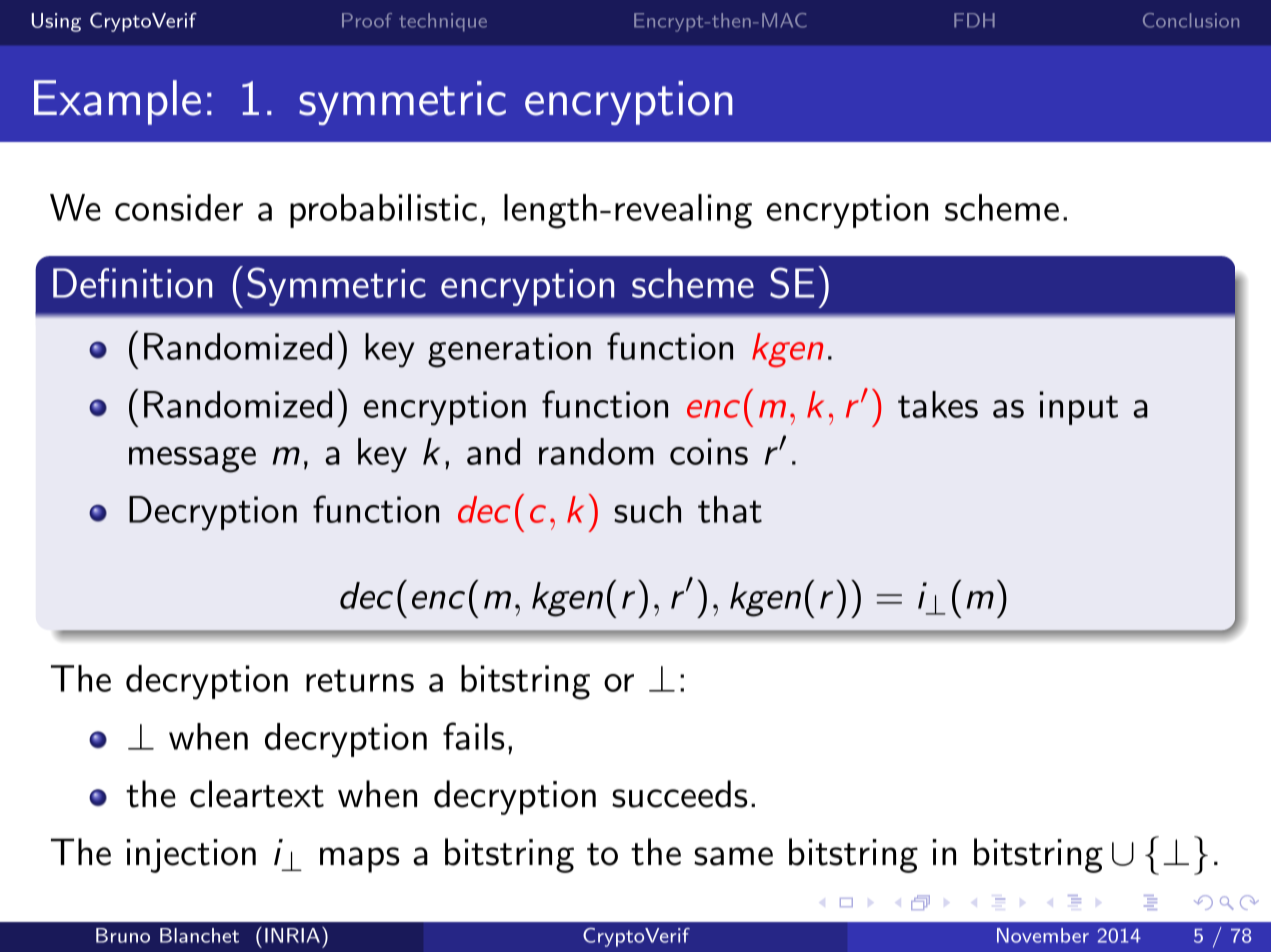  What do you see at coordinates (1079, 408) in the page?
I see `input` at bounding box center [1079, 408].
